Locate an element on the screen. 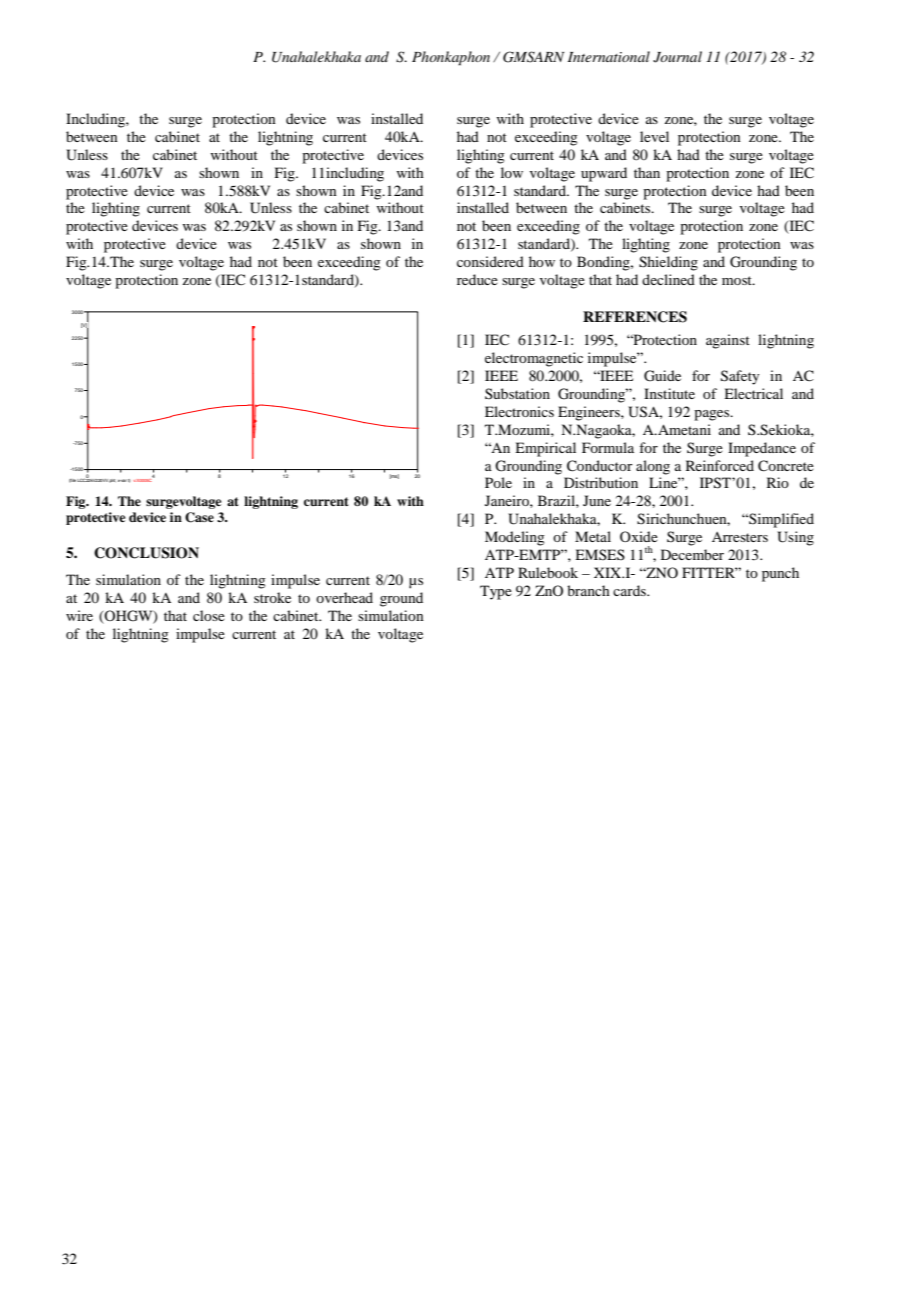 This screenshot has width=924, height=1308. low is located at coordinates (512, 172).
